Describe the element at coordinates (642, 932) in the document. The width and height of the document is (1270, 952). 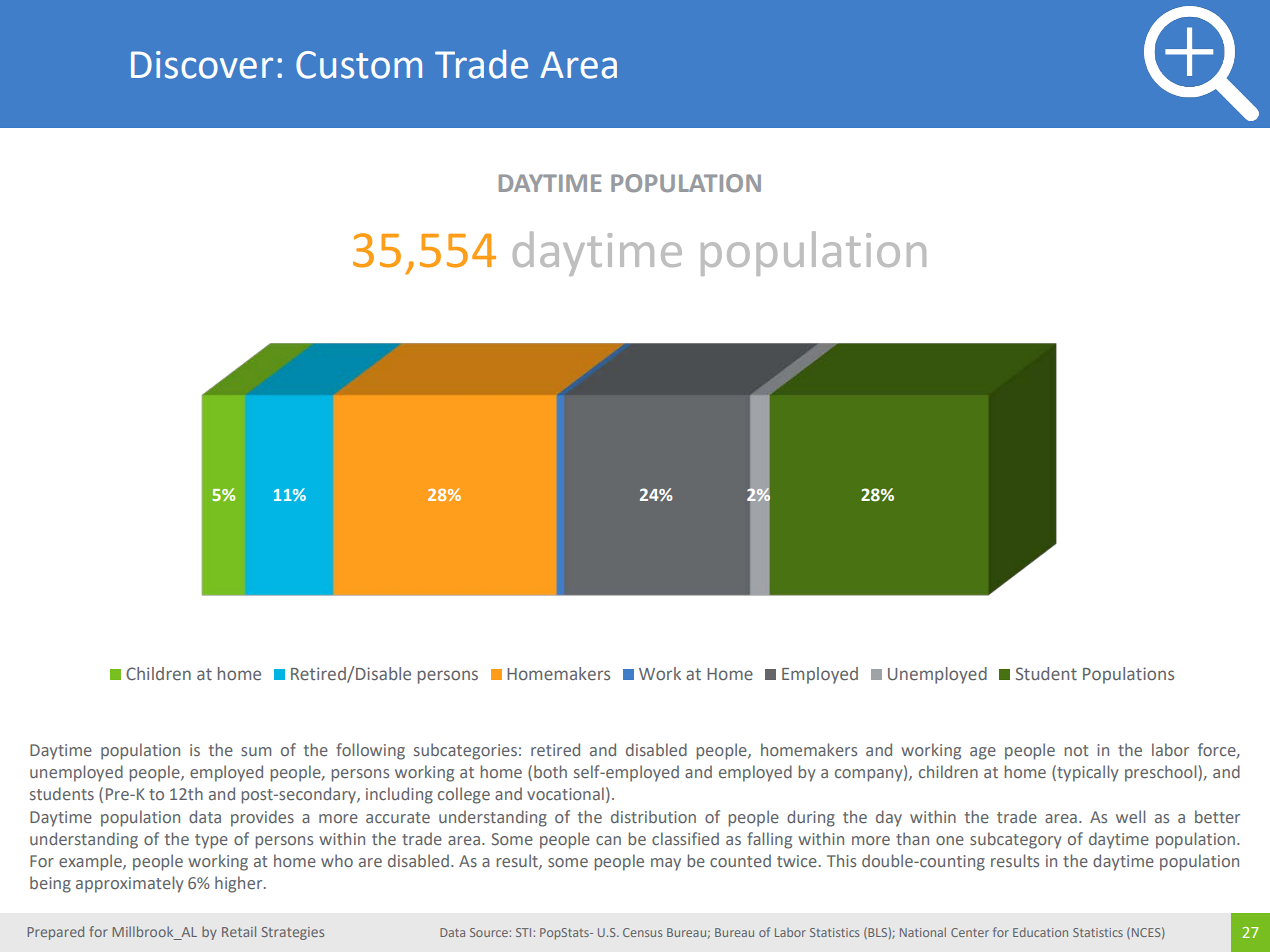
I see `Census` at that location.
